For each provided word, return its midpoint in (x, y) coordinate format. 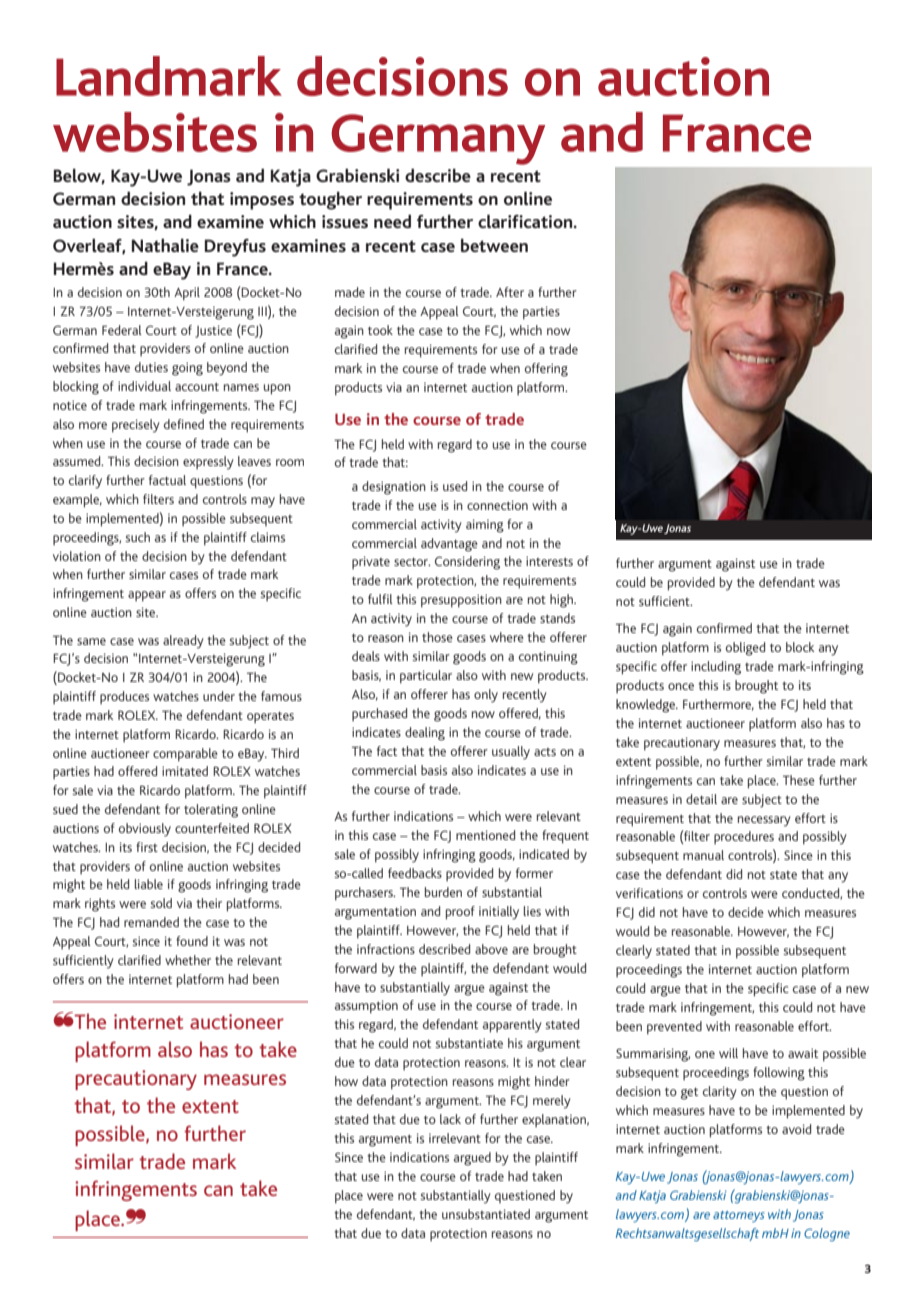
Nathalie (165, 245)
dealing (425, 734)
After (510, 292)
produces (124, 697)
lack (450, 1119)
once (681, 686)
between (494, 245)
